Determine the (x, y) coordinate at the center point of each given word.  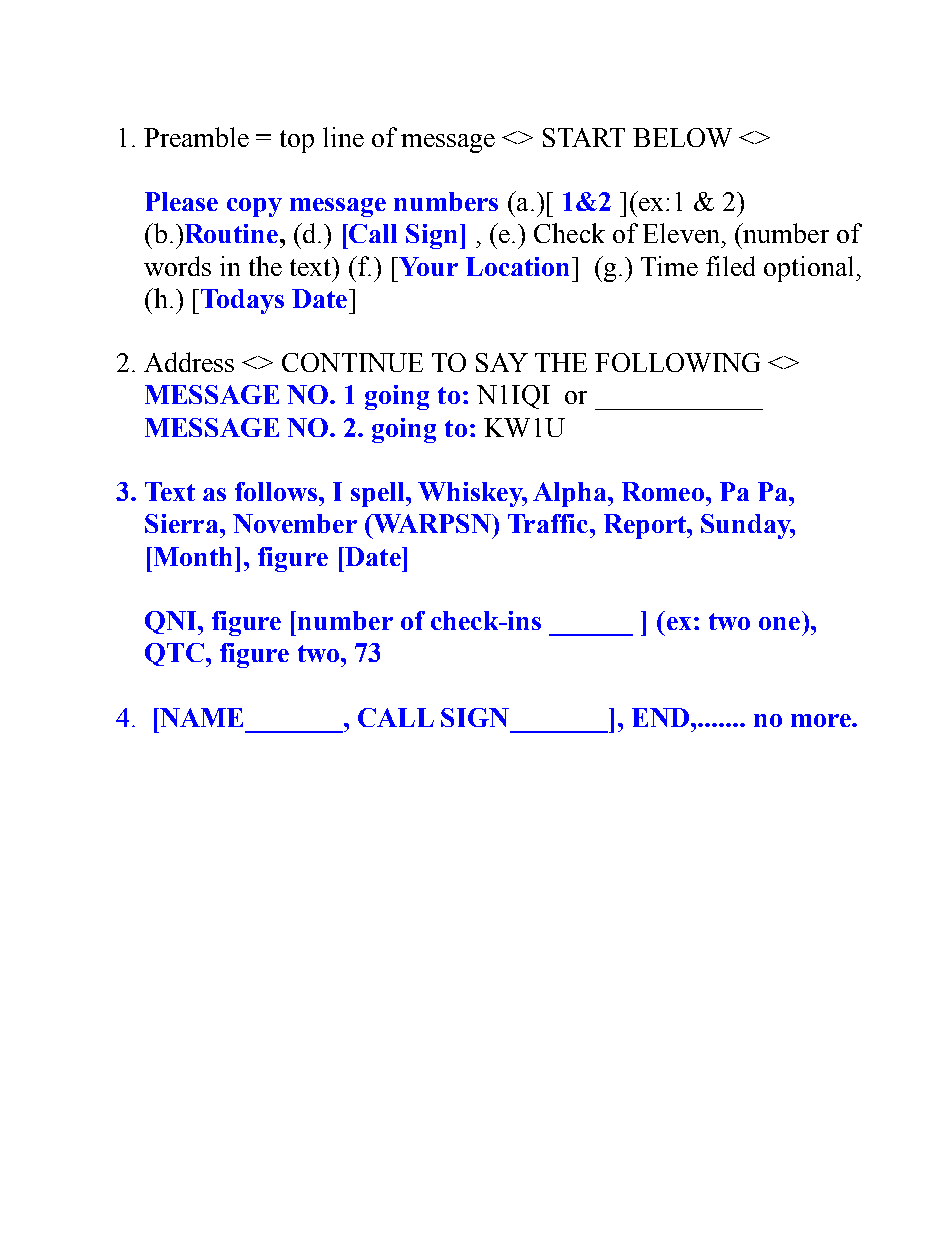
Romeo (663, 491)
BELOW (682, 137)
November (295, 523)
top (297, 141)
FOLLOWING (677, 362)
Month (195, 556)
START (584, 137)
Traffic (548, 523)
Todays (242, 301)
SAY (502, 362)
